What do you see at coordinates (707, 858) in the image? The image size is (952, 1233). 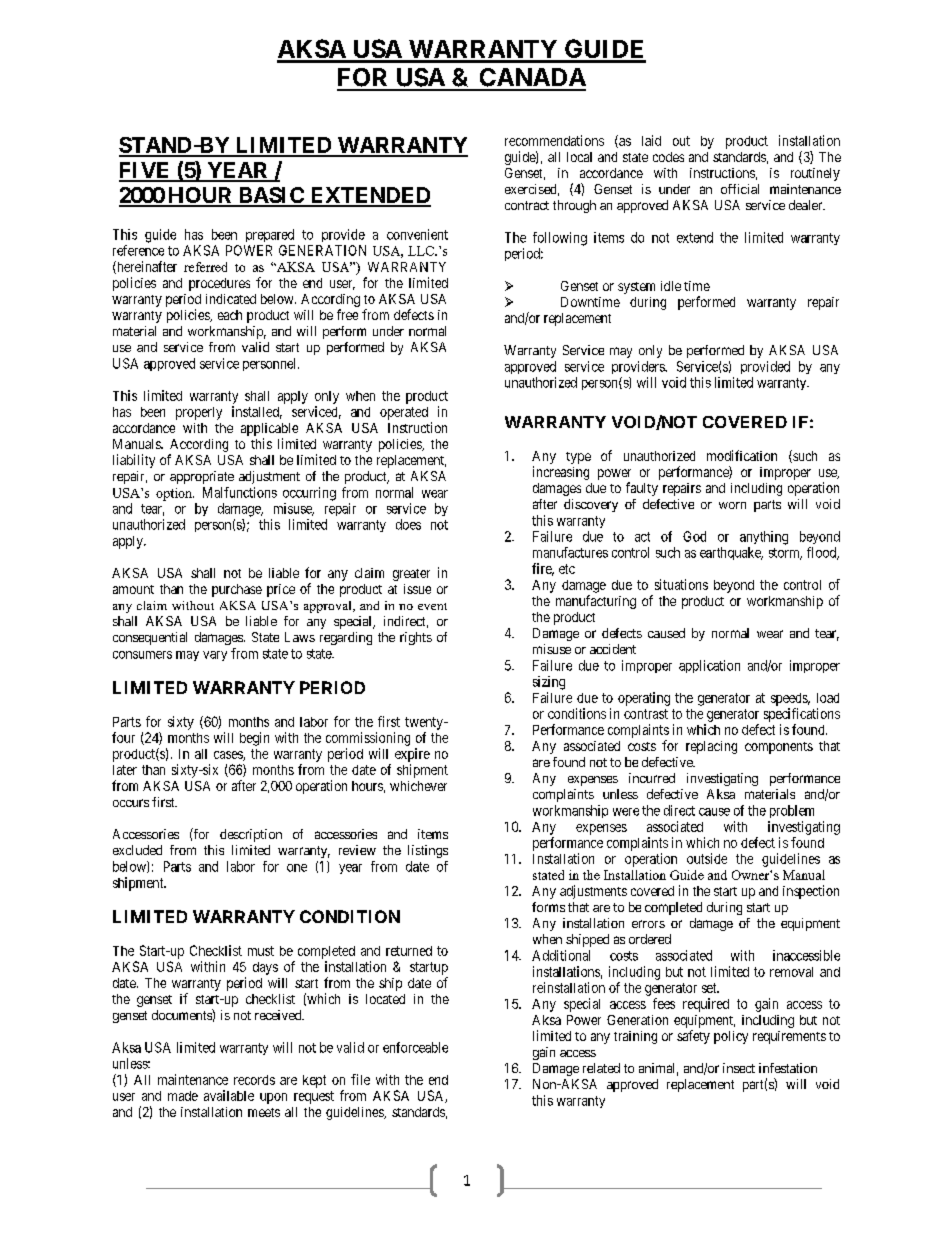 I see `outside` at bounding box center [707, 858].
